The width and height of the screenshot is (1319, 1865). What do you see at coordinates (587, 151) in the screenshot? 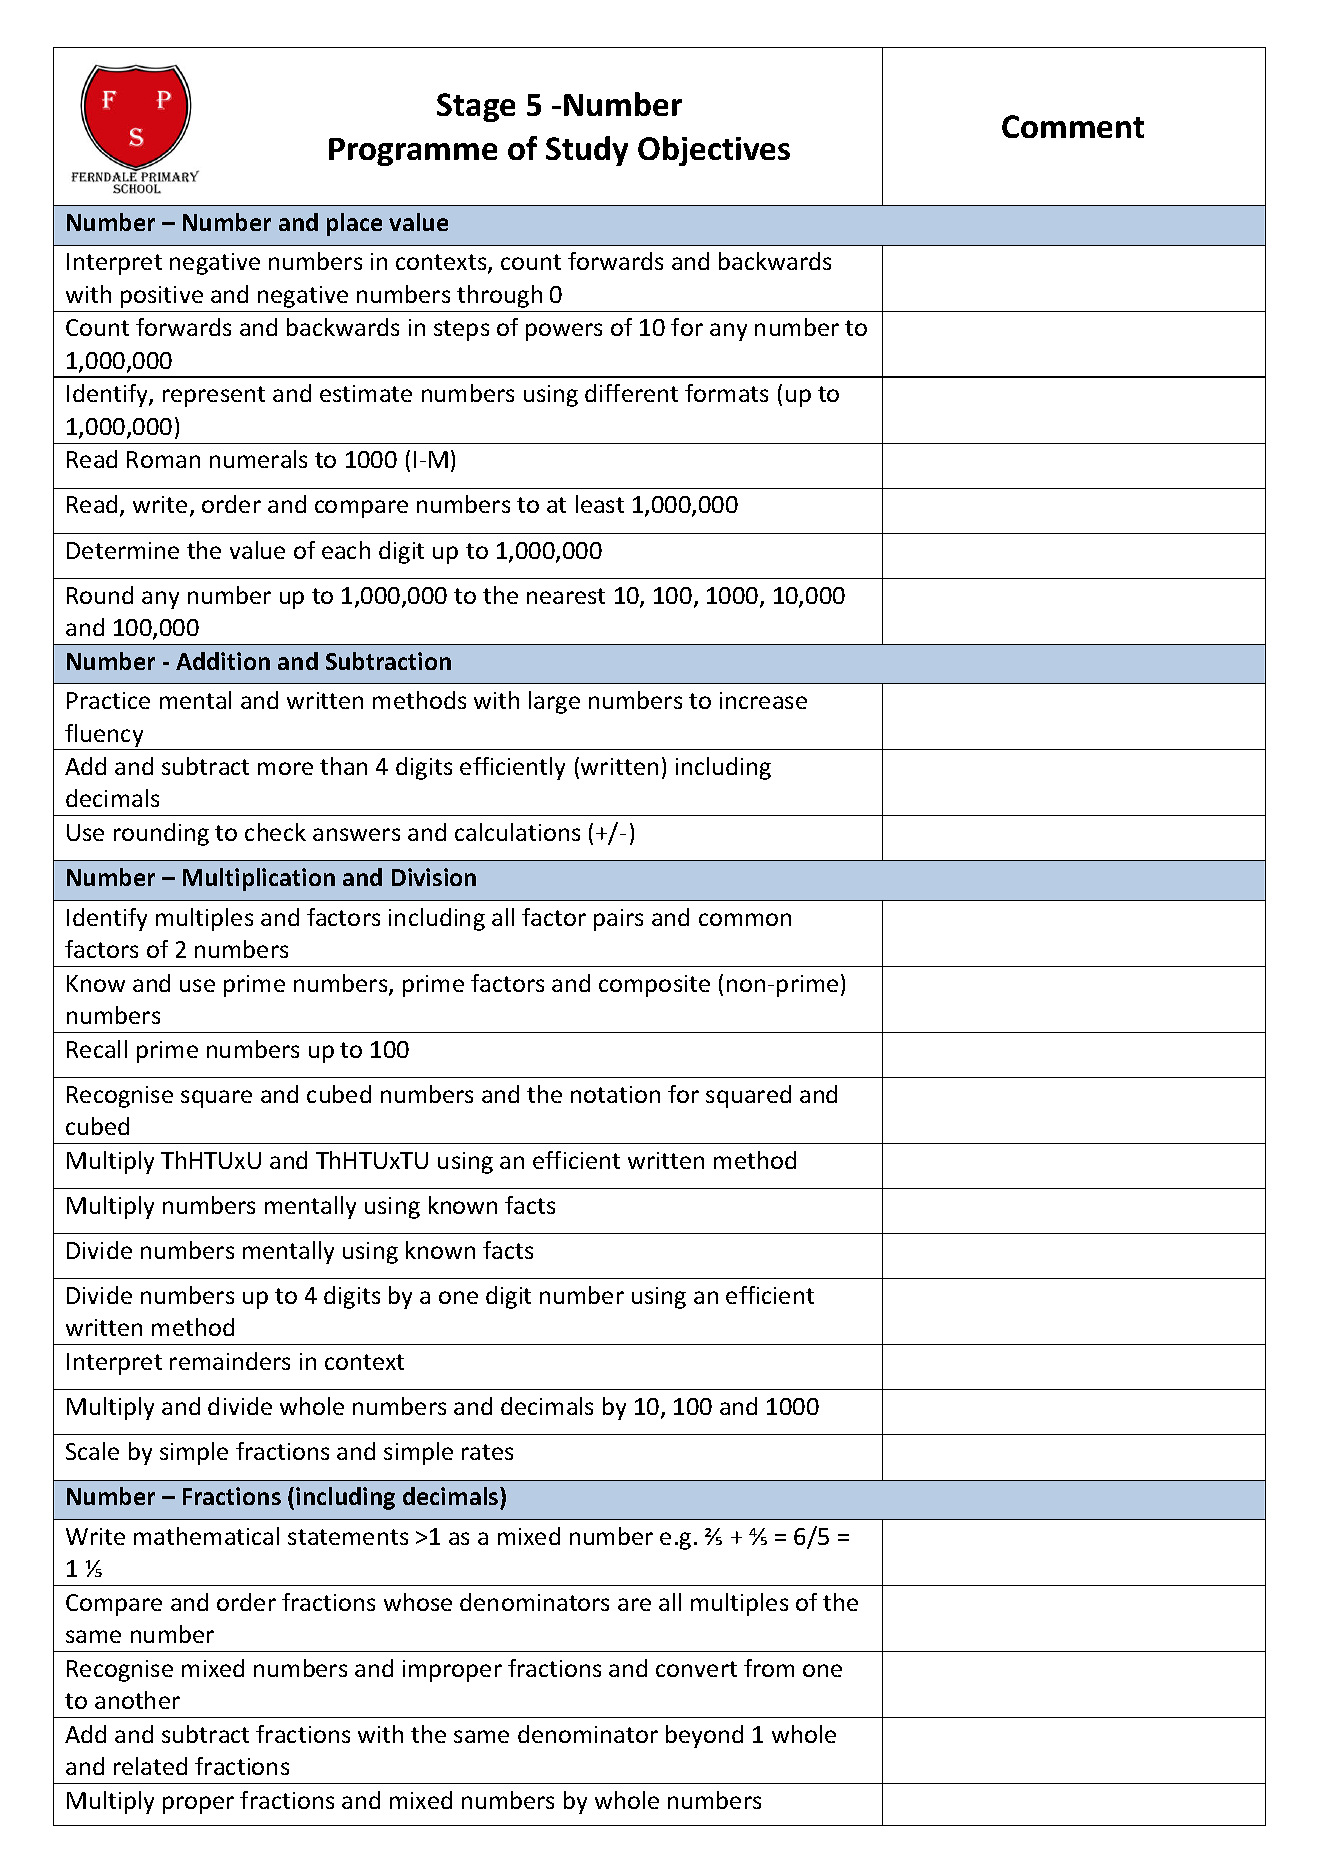
I see `Study` at bounding box center [587, 151].
